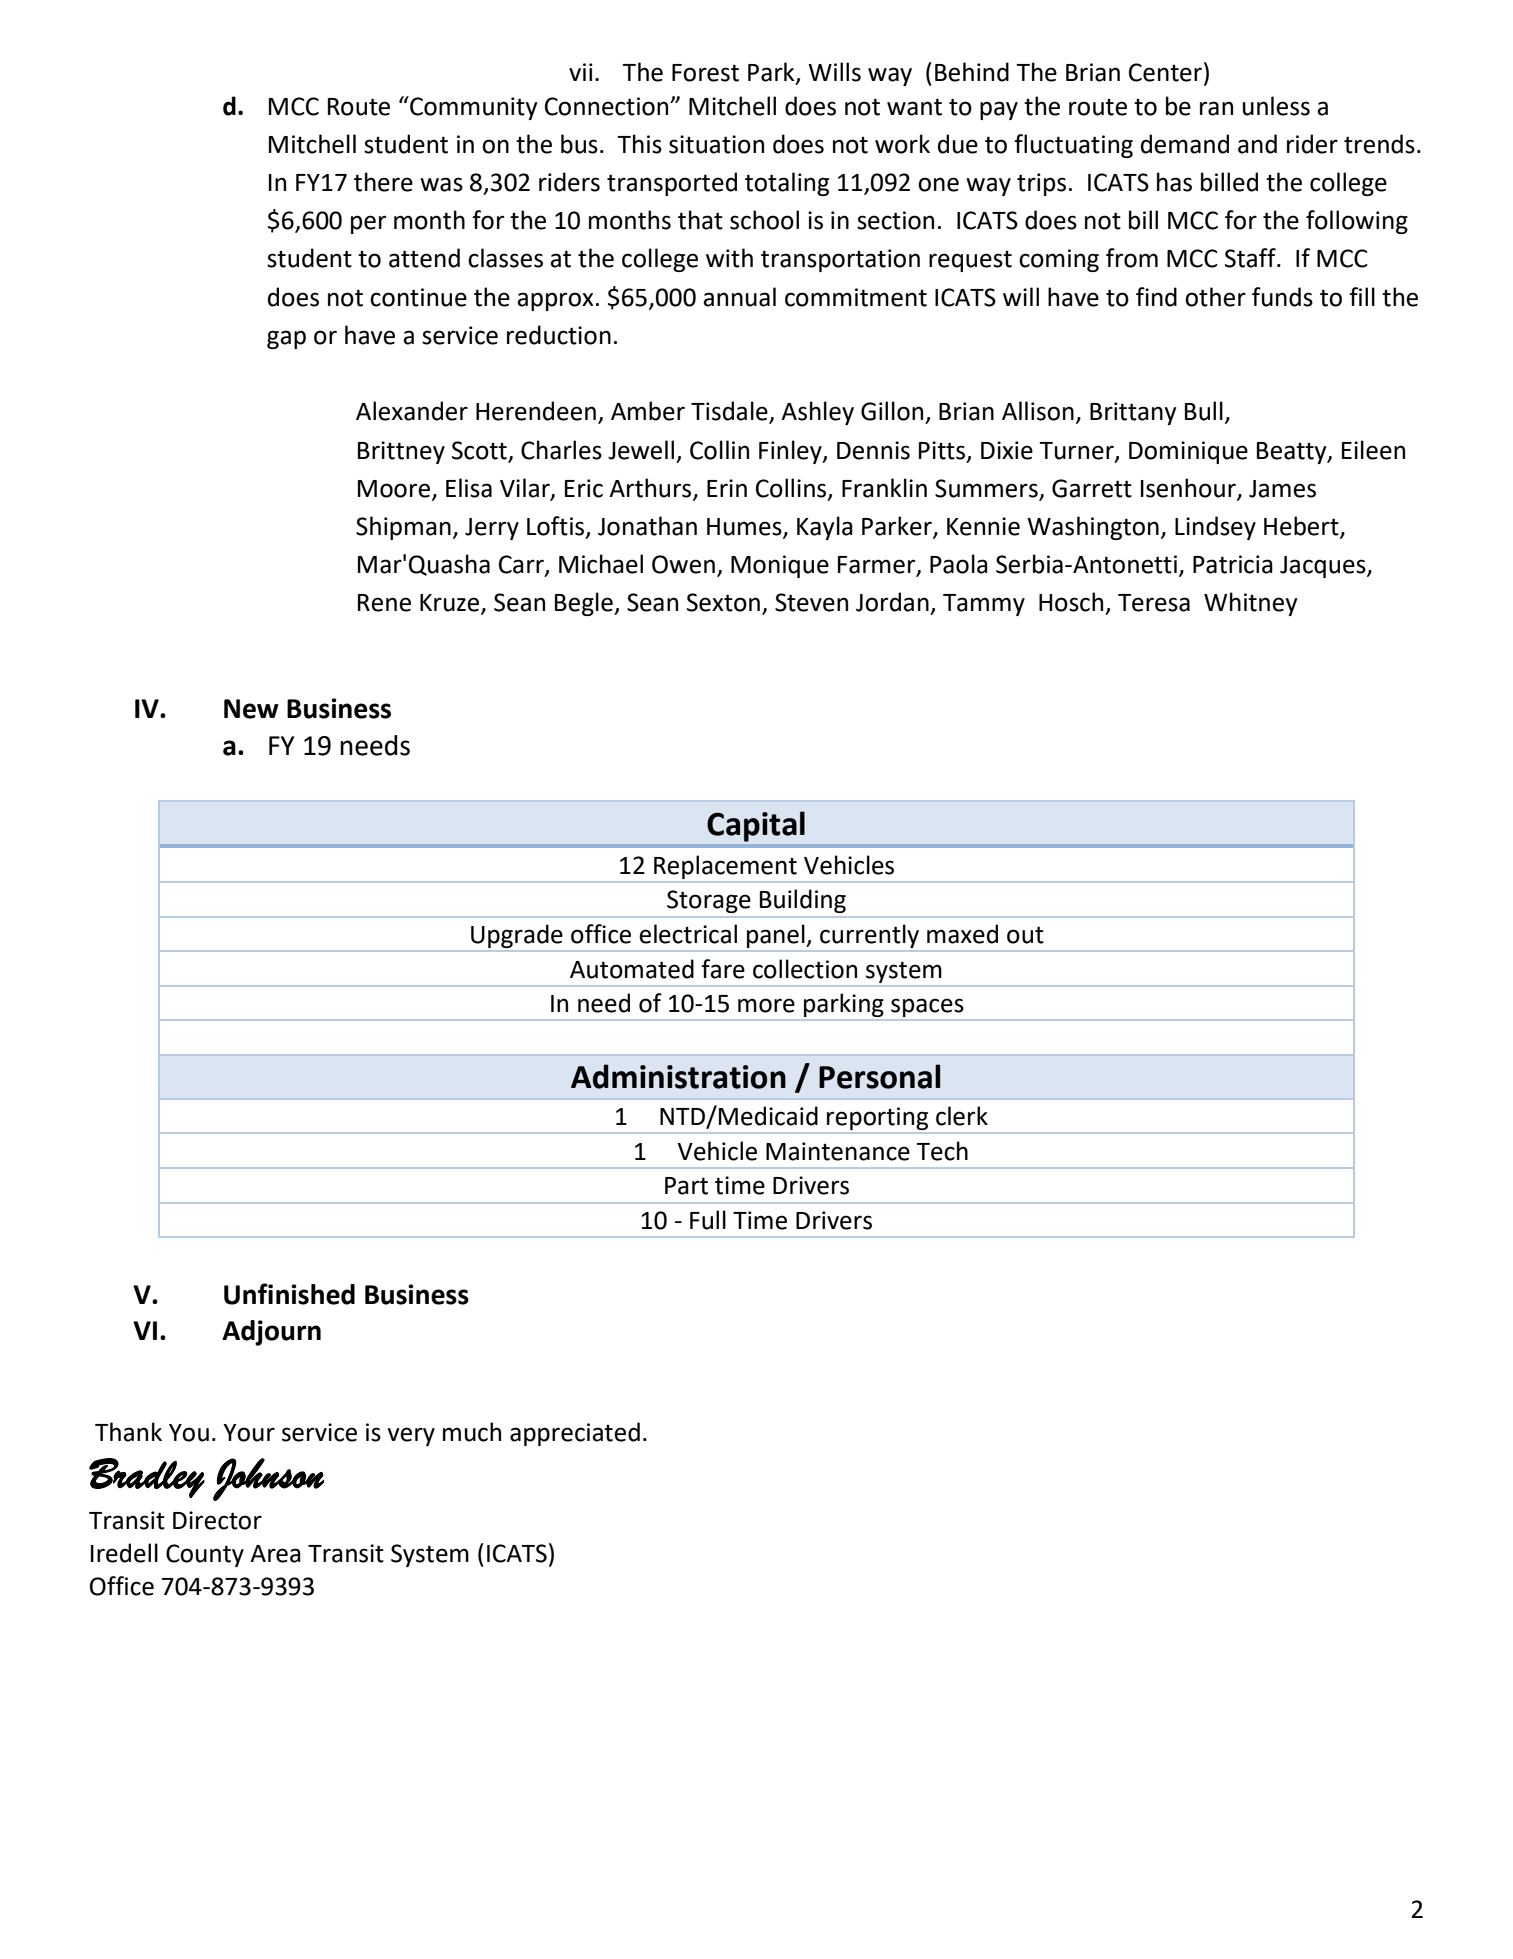  Describe the element at coordinates (962, 934) in the document. I see `maxed` at that location.
